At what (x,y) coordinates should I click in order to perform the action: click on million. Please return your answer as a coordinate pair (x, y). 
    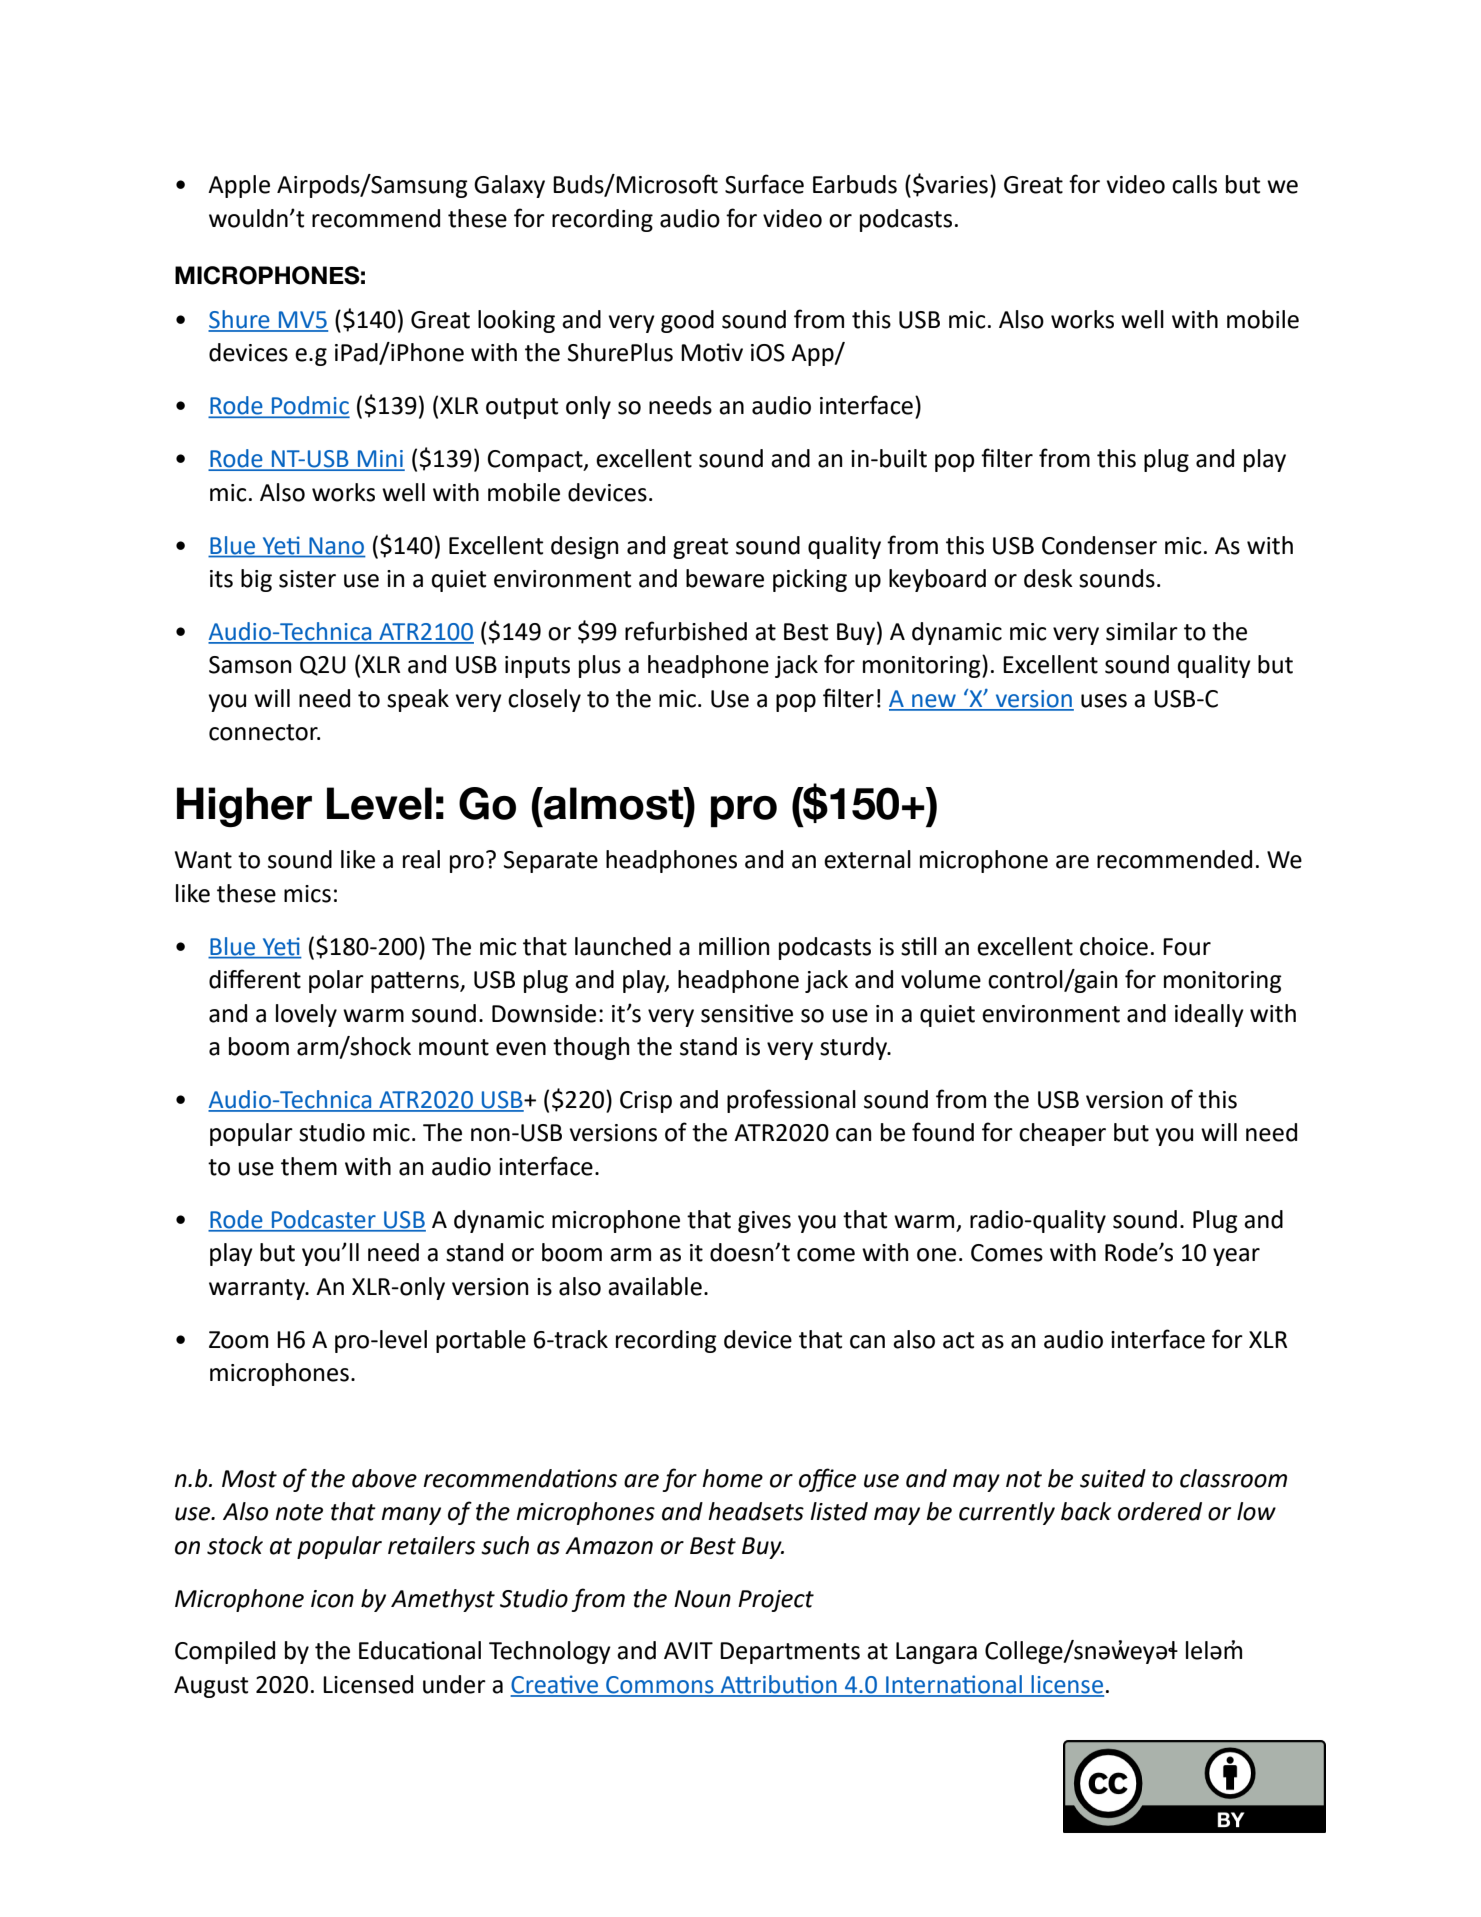
    Looking at the image, I should click on (734, 946).
